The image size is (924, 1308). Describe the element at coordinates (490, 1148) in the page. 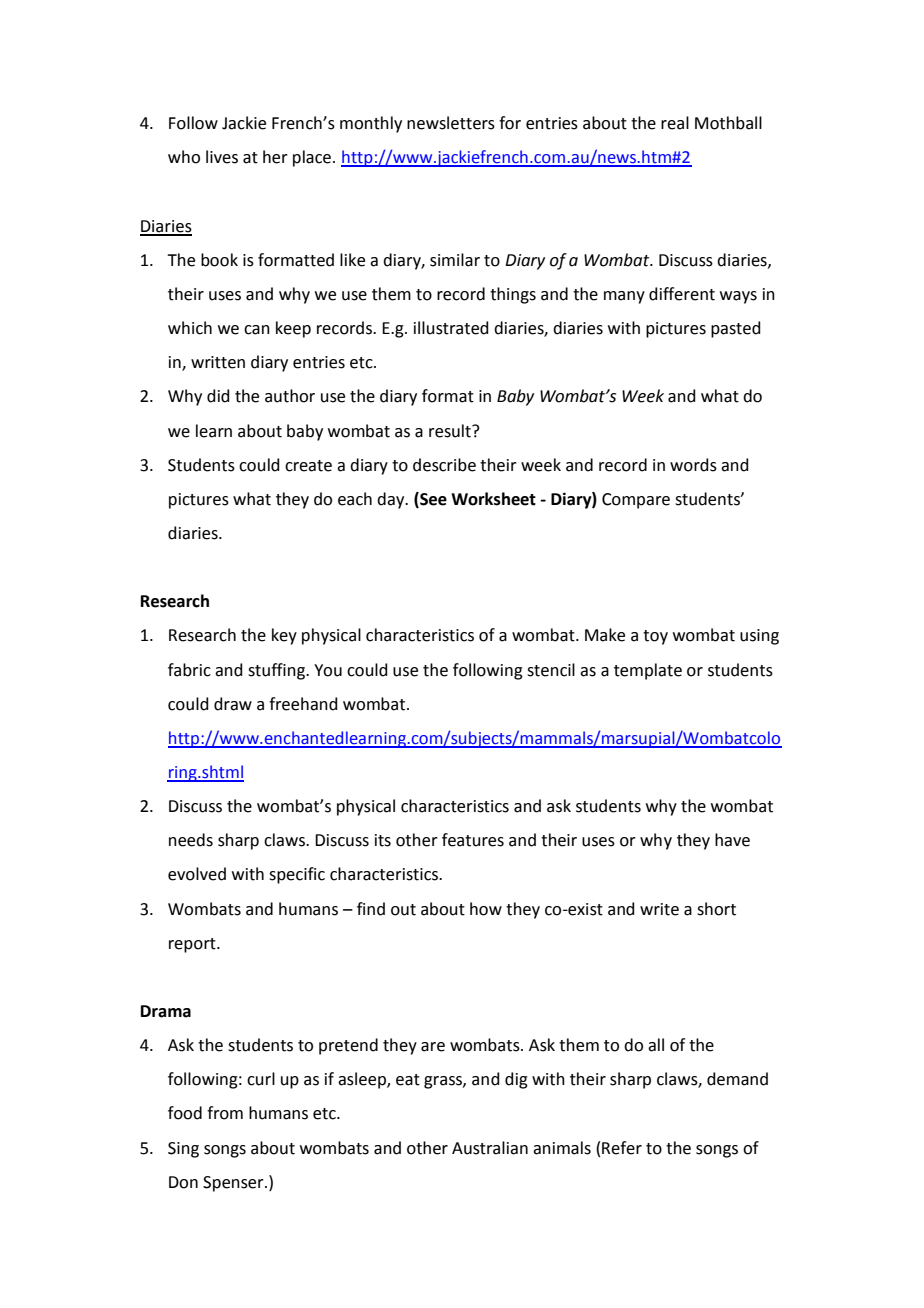

I see `Australian` at that location.
